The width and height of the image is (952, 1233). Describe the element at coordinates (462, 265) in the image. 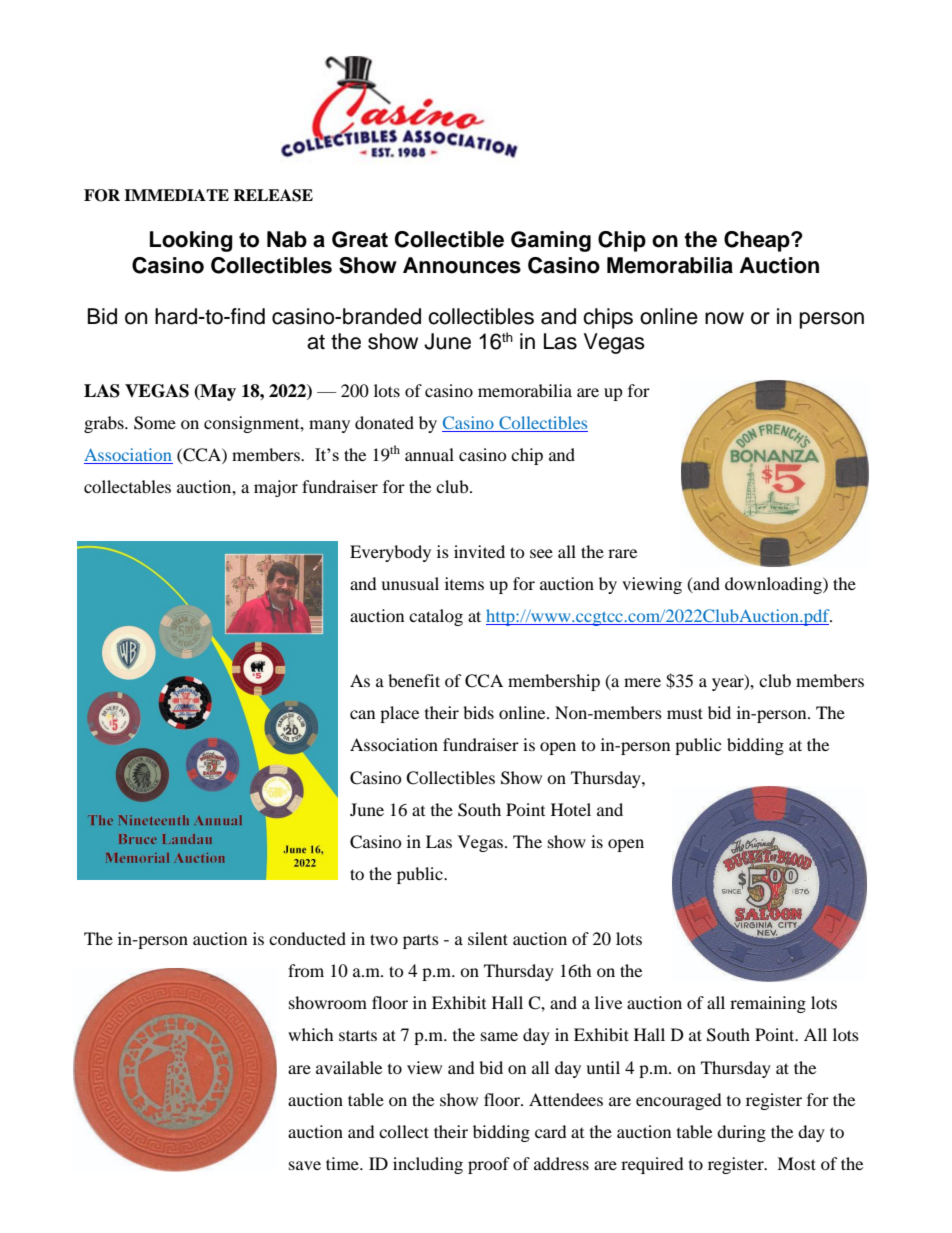

I see `Announces` at that location.
